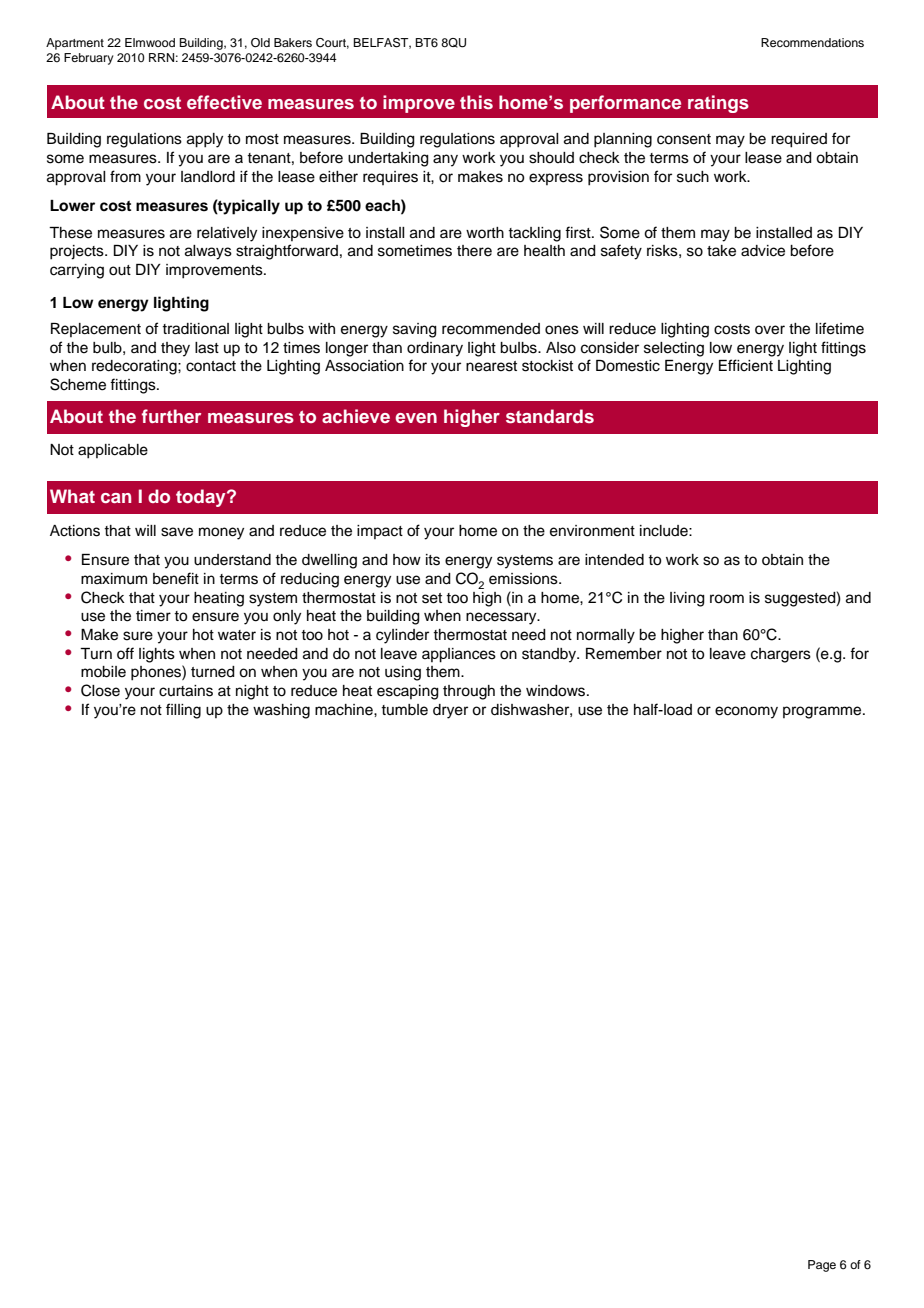 The image size is (924, 1308). What do you see at coordinates (224, 102) in the document?
I see `effective` at bounding box center [224, 102].
